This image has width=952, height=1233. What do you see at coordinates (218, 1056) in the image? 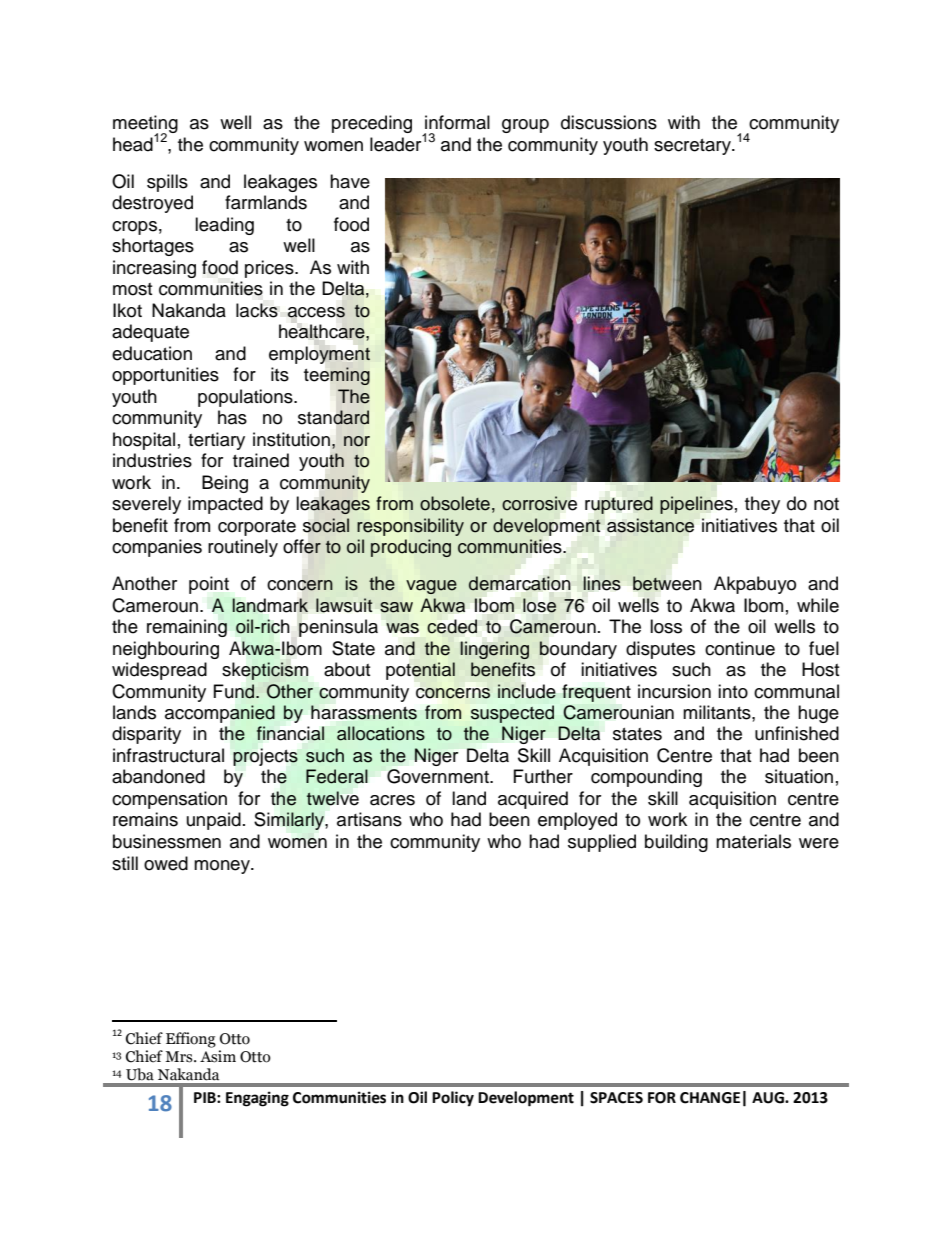
I see `Asim` at bounding box center [218, 1056].
